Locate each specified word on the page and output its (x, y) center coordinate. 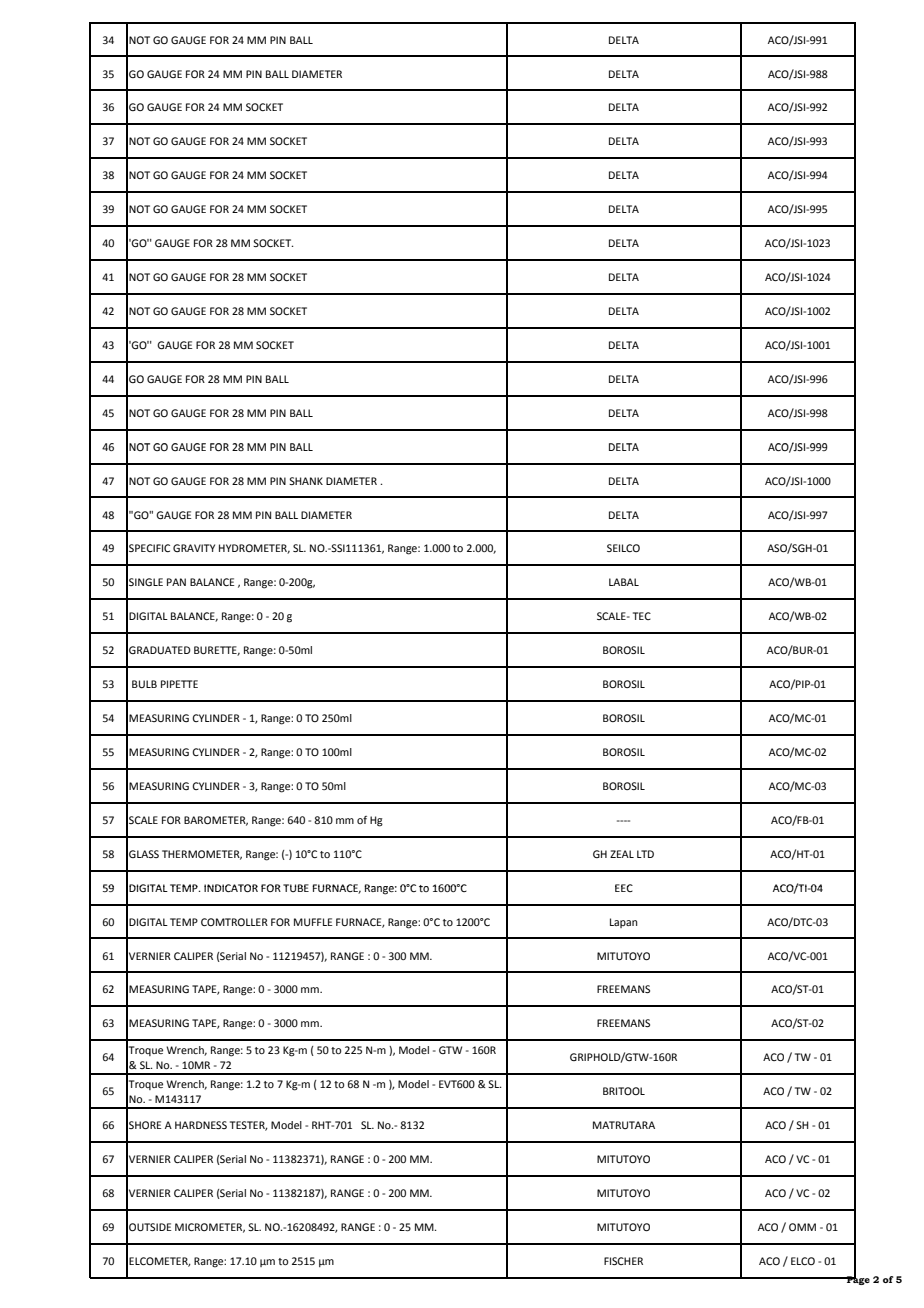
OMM (802, 1227)
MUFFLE (313, 922)
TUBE (296, 888)
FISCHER (623, 1261)
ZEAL (622, 854)
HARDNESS (201, 1125)
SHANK (306, 481)
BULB (144, 684)
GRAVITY (194, 548)
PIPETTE (179, 684)
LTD (645, 854)
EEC (624, 888)
